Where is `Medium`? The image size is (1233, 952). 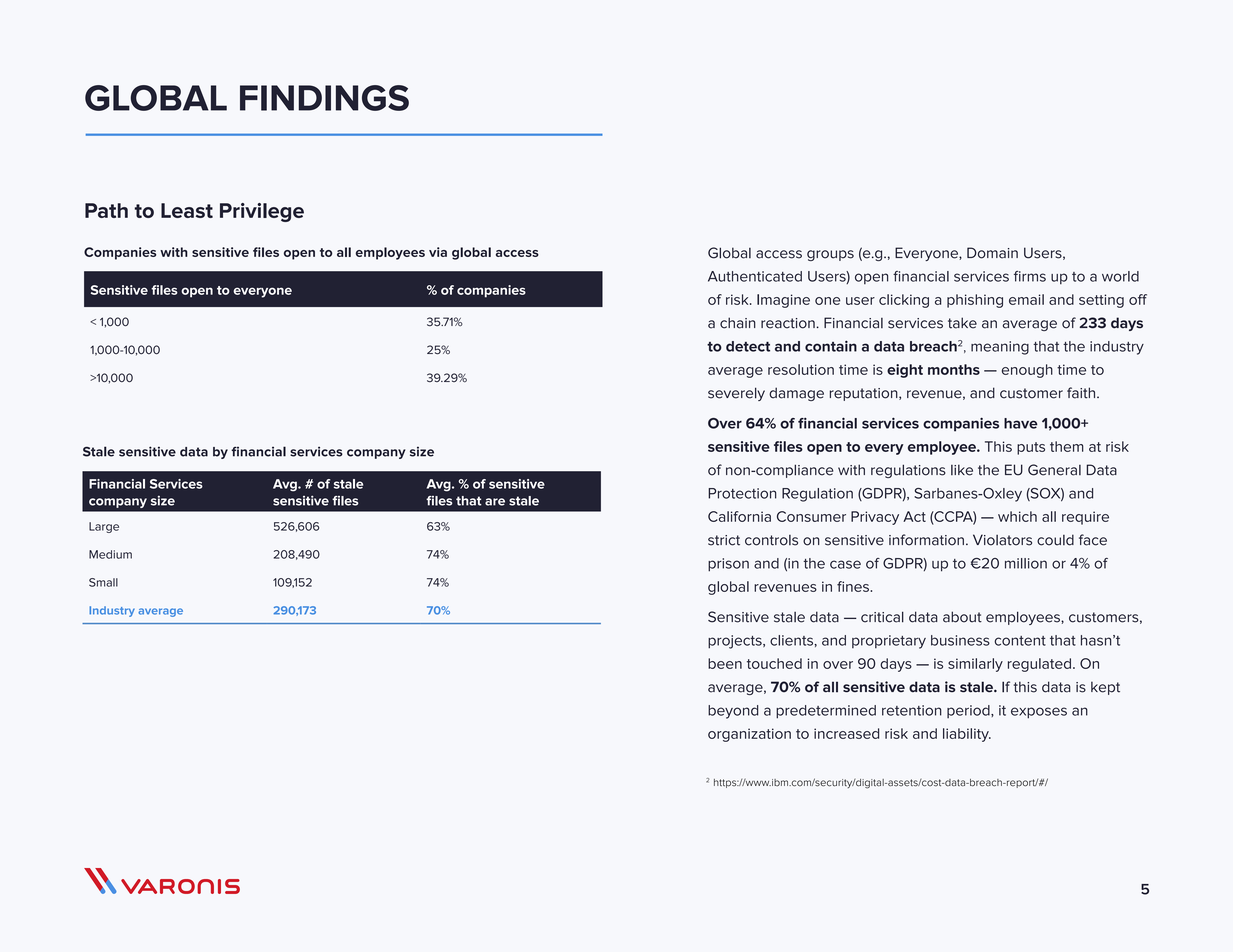 Medium is located at coordinates (110, 554).
